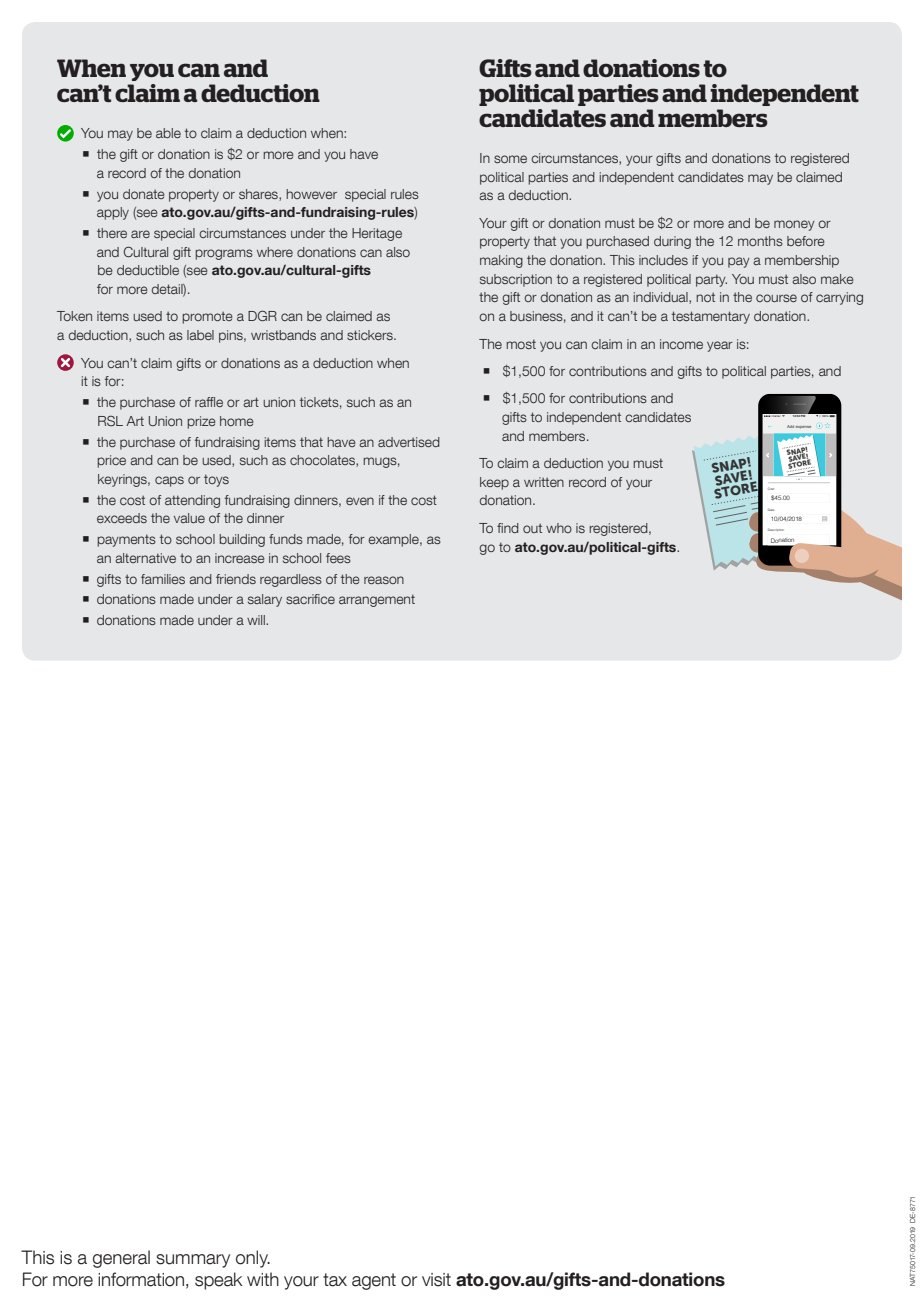 The image size is (924, 1308). Describe the element at coordinates (794, 225) in the screenshot. I see `money` at that location.
